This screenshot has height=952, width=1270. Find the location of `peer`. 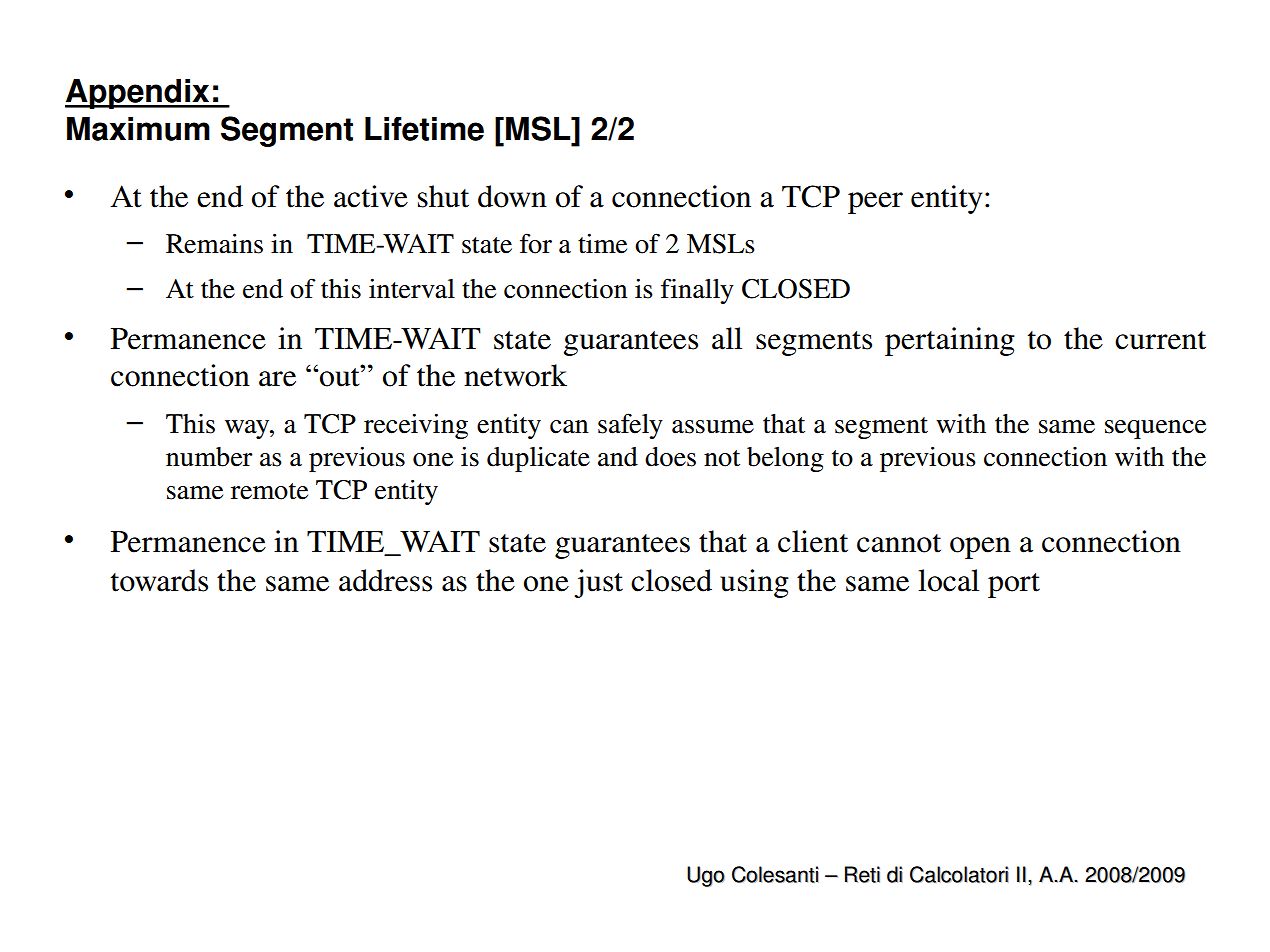

peer is located at coordinates (875, 203).
